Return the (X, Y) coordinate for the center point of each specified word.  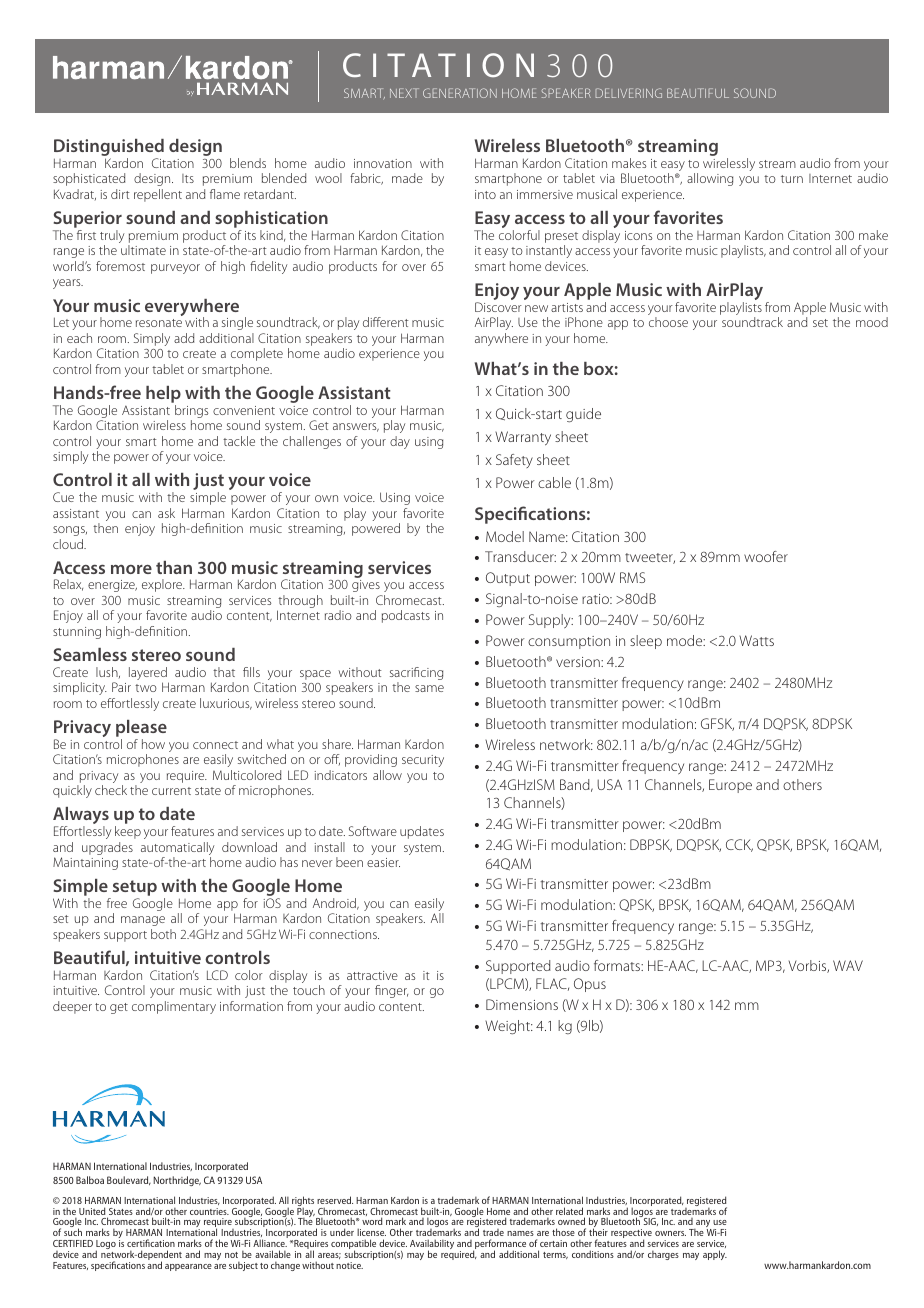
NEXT (404, 93)
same (429, 688)
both (163, 934)
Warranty (523, 438)
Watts (756, 640)
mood (872, 322)
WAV (848, 965)
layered (149, 675)
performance (499, 1245)
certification (151, 1243)
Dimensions (522, 1004)
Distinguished (109, 149)
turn (792, 179)
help (163, 396)
